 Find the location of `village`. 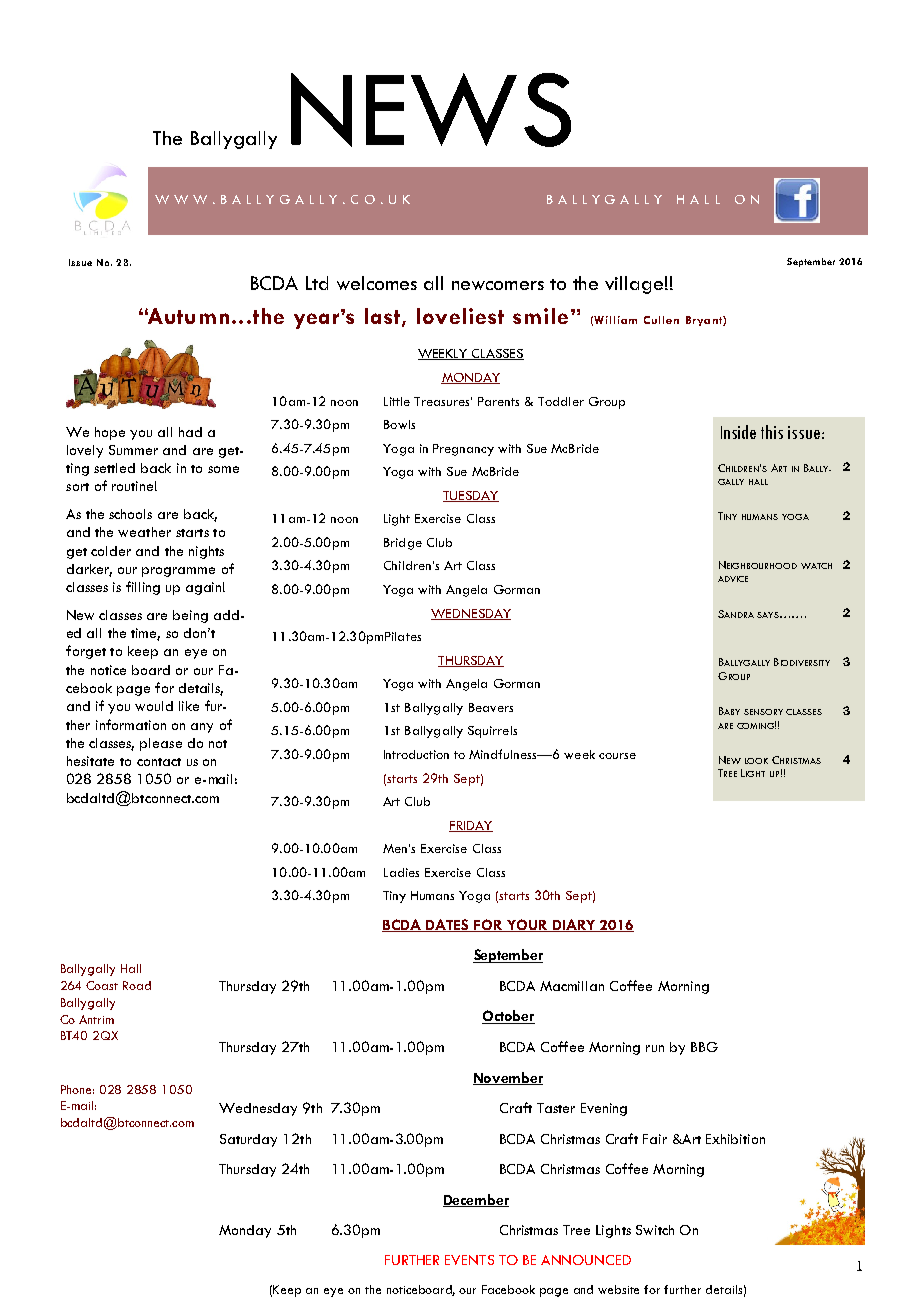

village is located at coordinates (634, 285).
